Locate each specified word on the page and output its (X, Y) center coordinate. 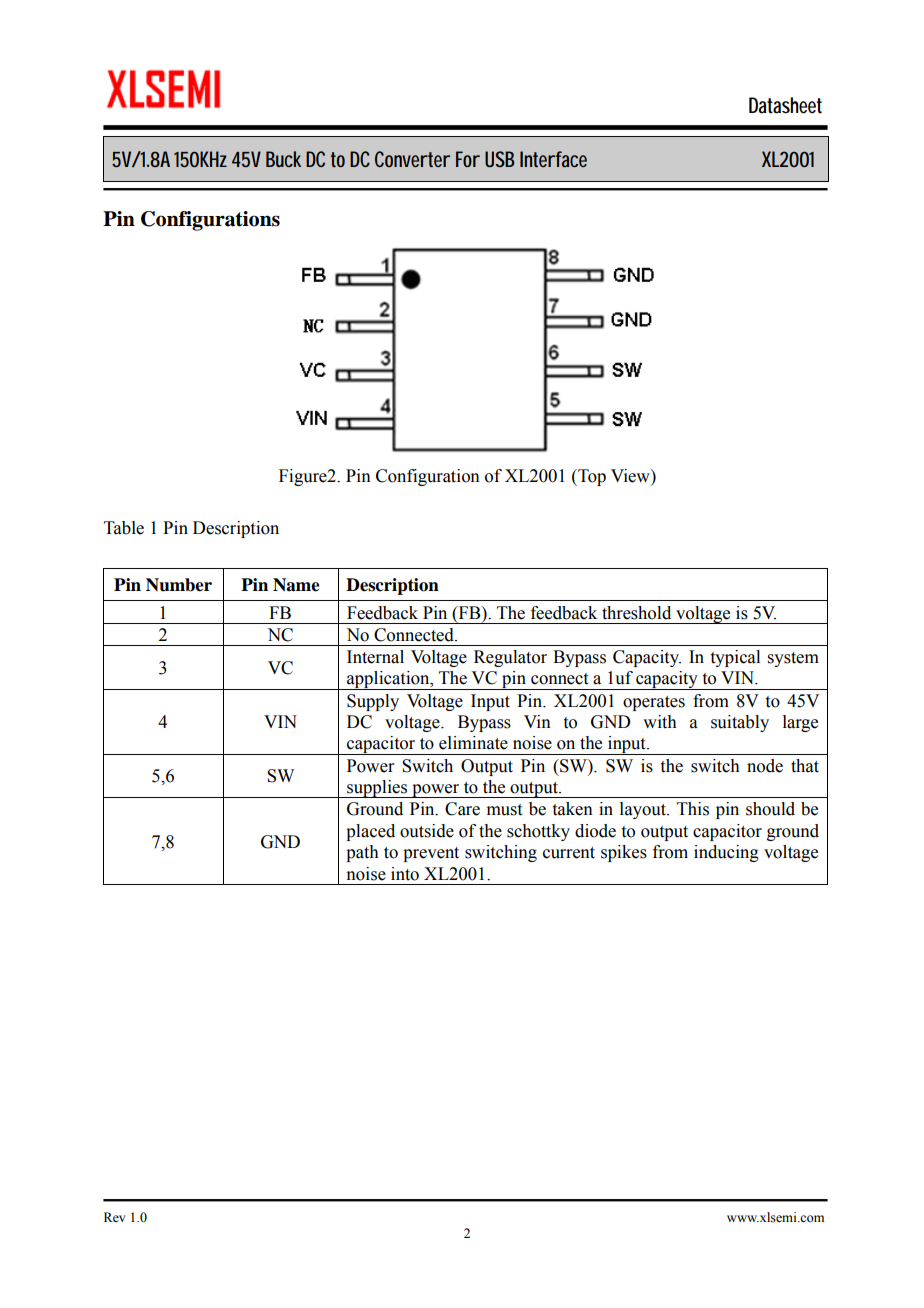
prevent (431, 854)
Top (591, 477)
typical (735, 658)
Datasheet (785, 105)
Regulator (510, 658)
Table (124, 528)
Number (179, 585)
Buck (283, 159)
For (468, 159)
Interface (553, 159)
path (362, 853)
